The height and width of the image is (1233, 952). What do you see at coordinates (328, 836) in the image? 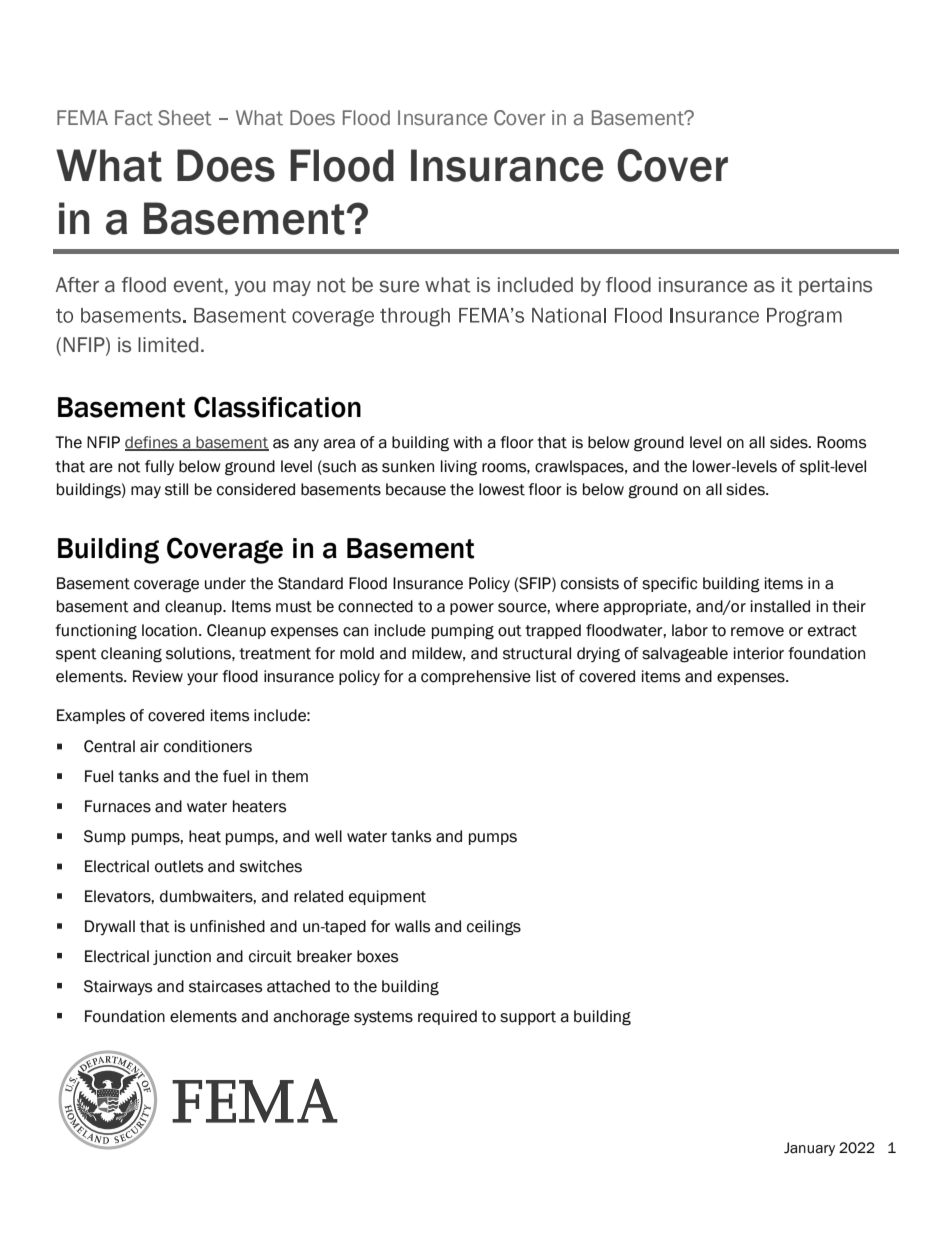
I see `well` at bounding box center [328, 836].
